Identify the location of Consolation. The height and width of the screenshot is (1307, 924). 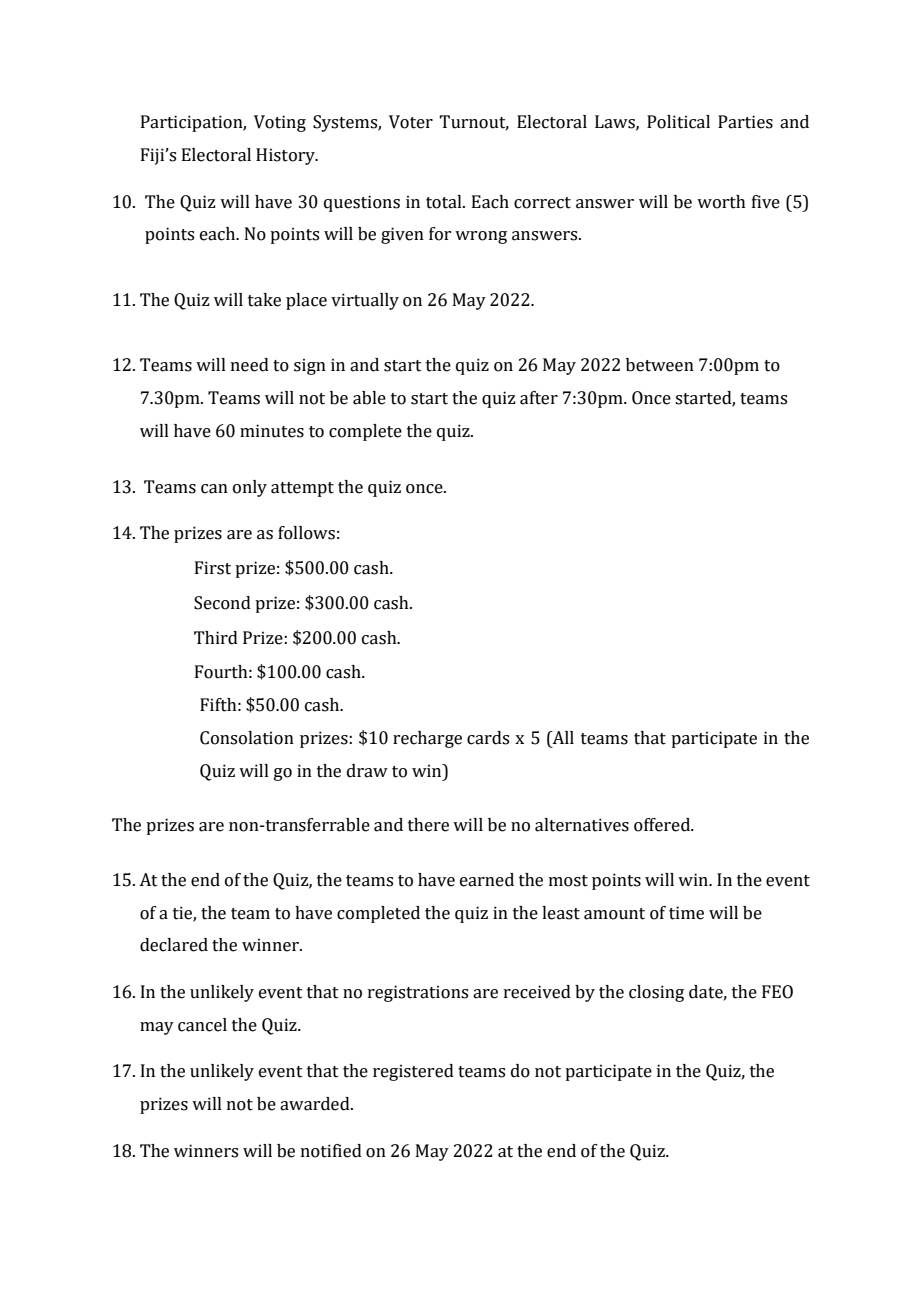
(247, 738).
